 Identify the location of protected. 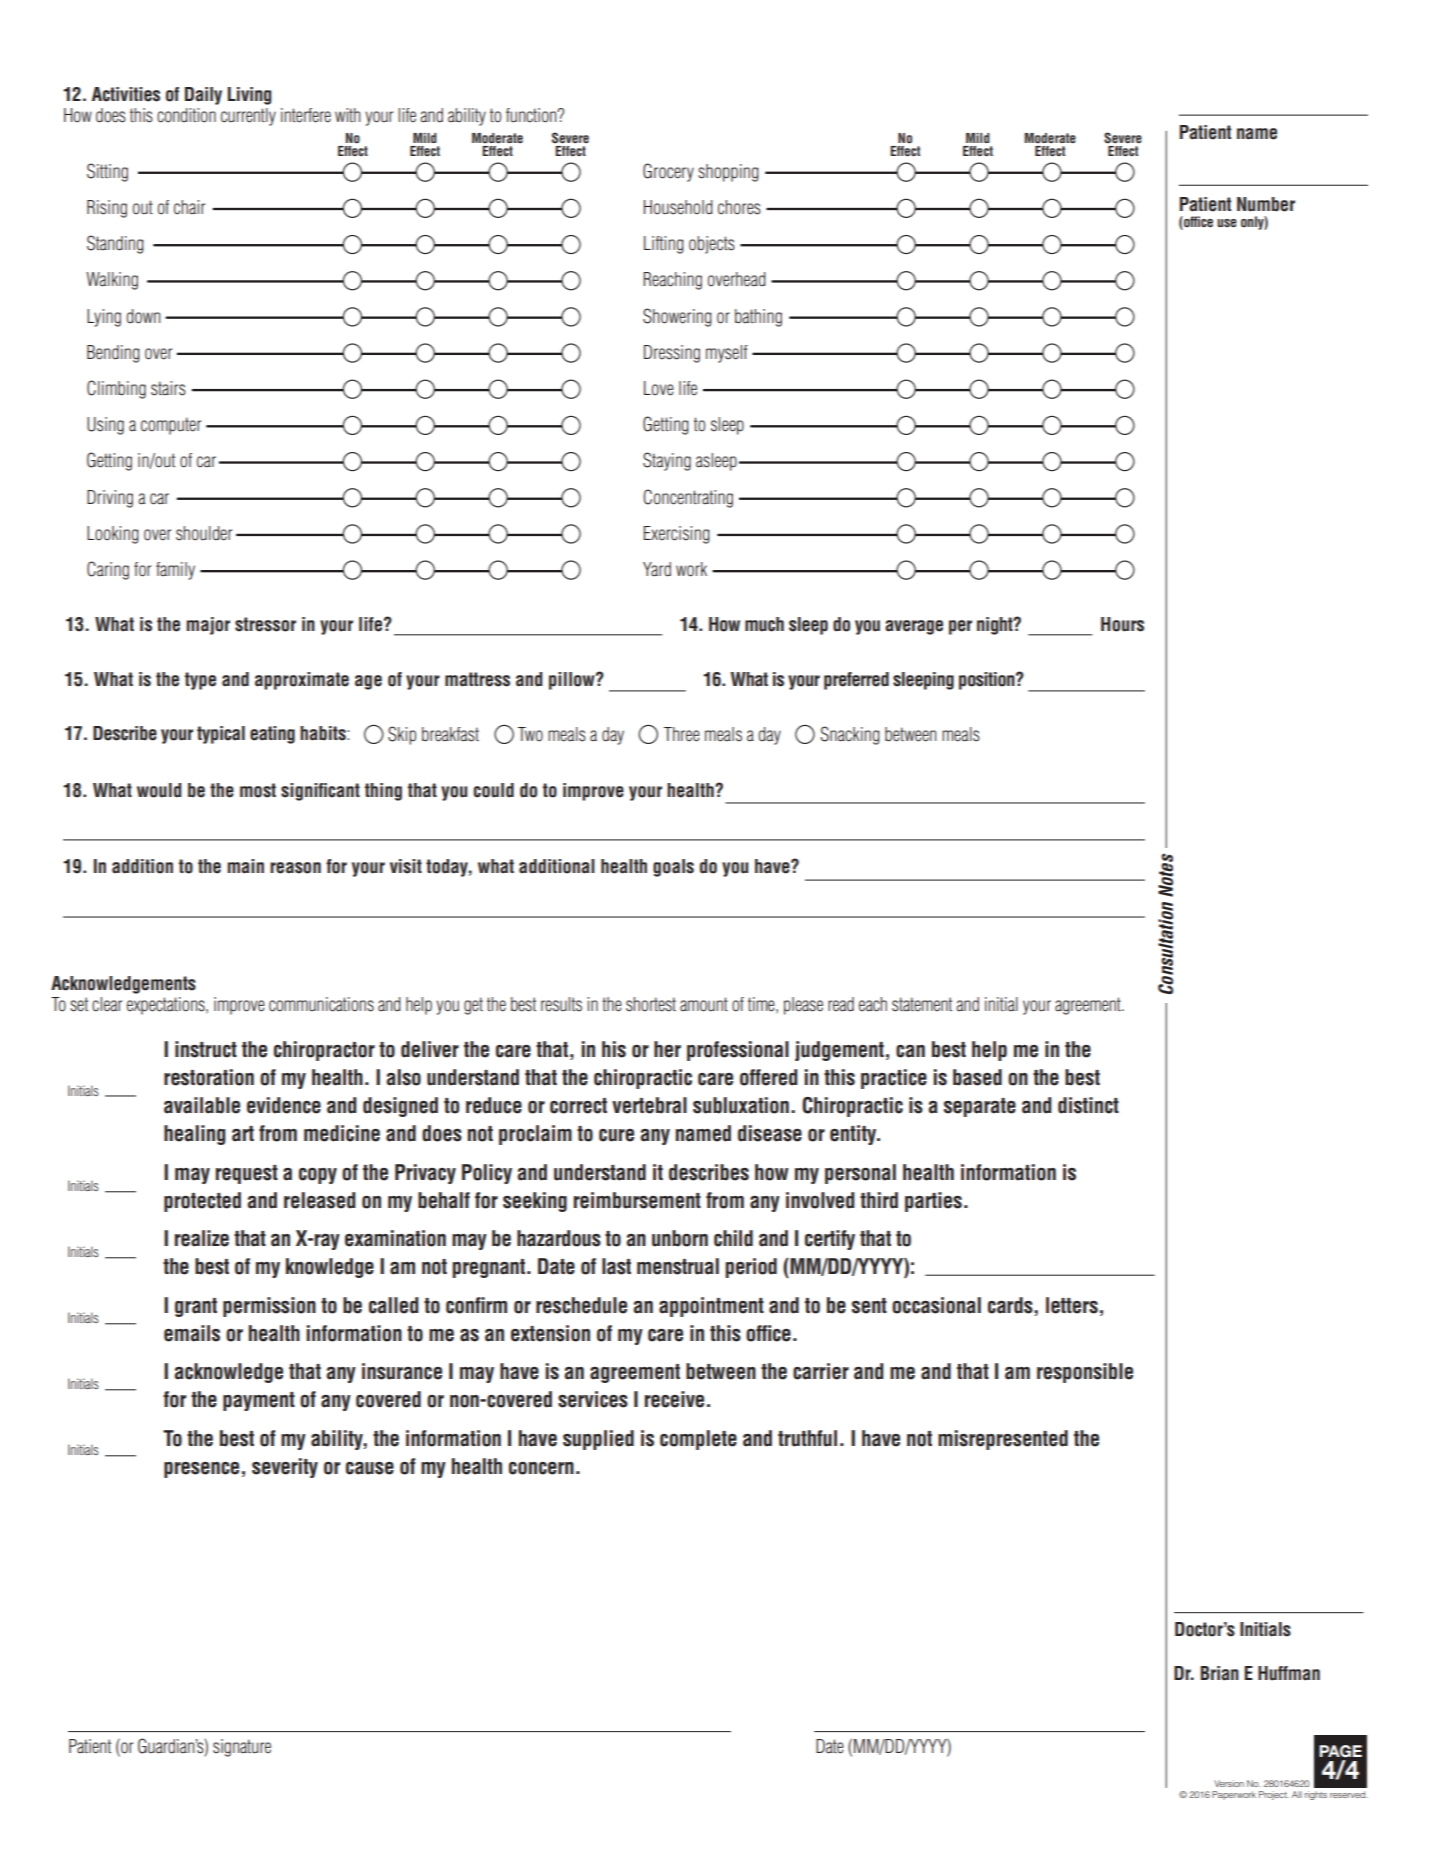
(202, 1202).
